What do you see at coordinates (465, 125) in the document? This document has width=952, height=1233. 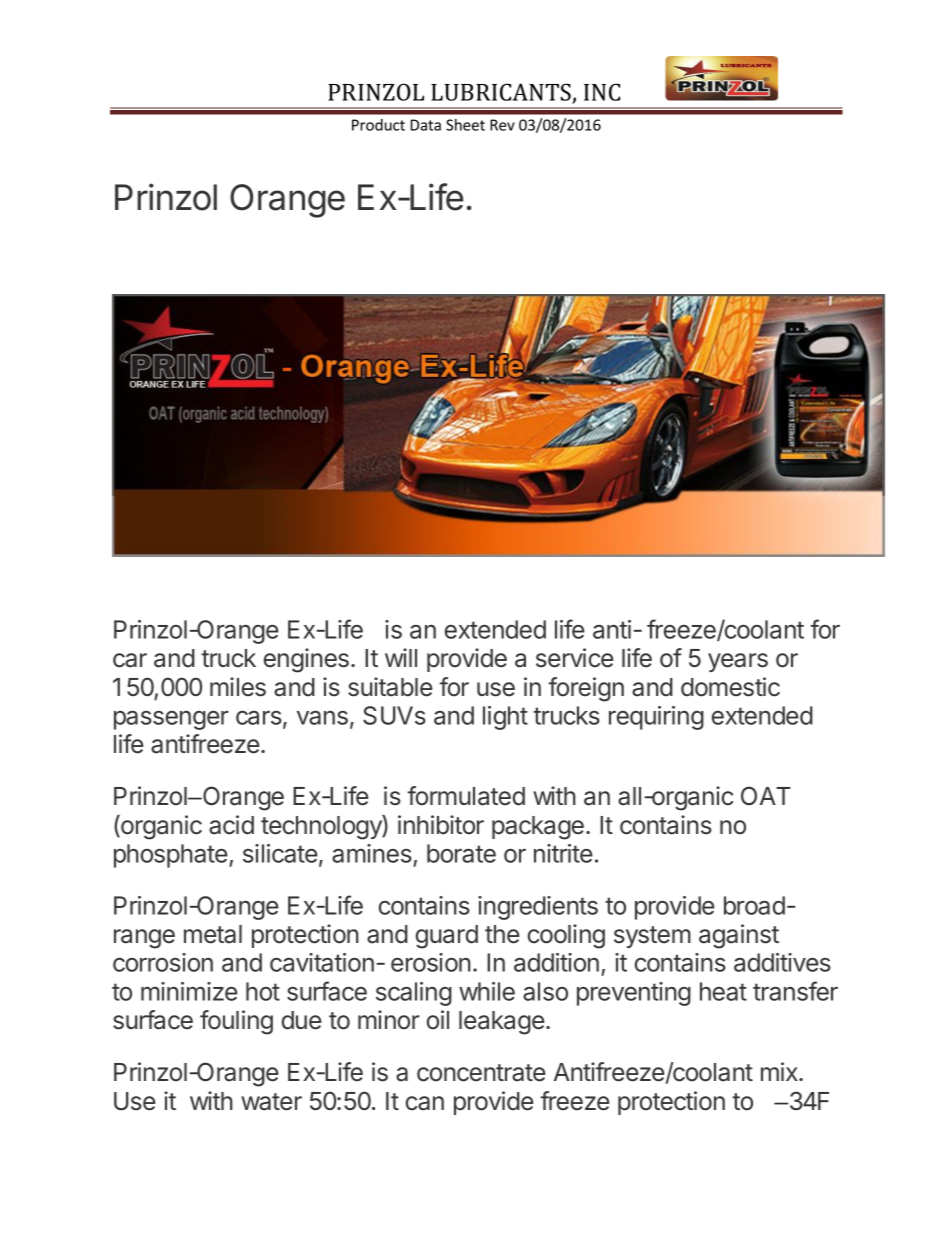 I see `Sheet` at bounding box center [465, 125].
